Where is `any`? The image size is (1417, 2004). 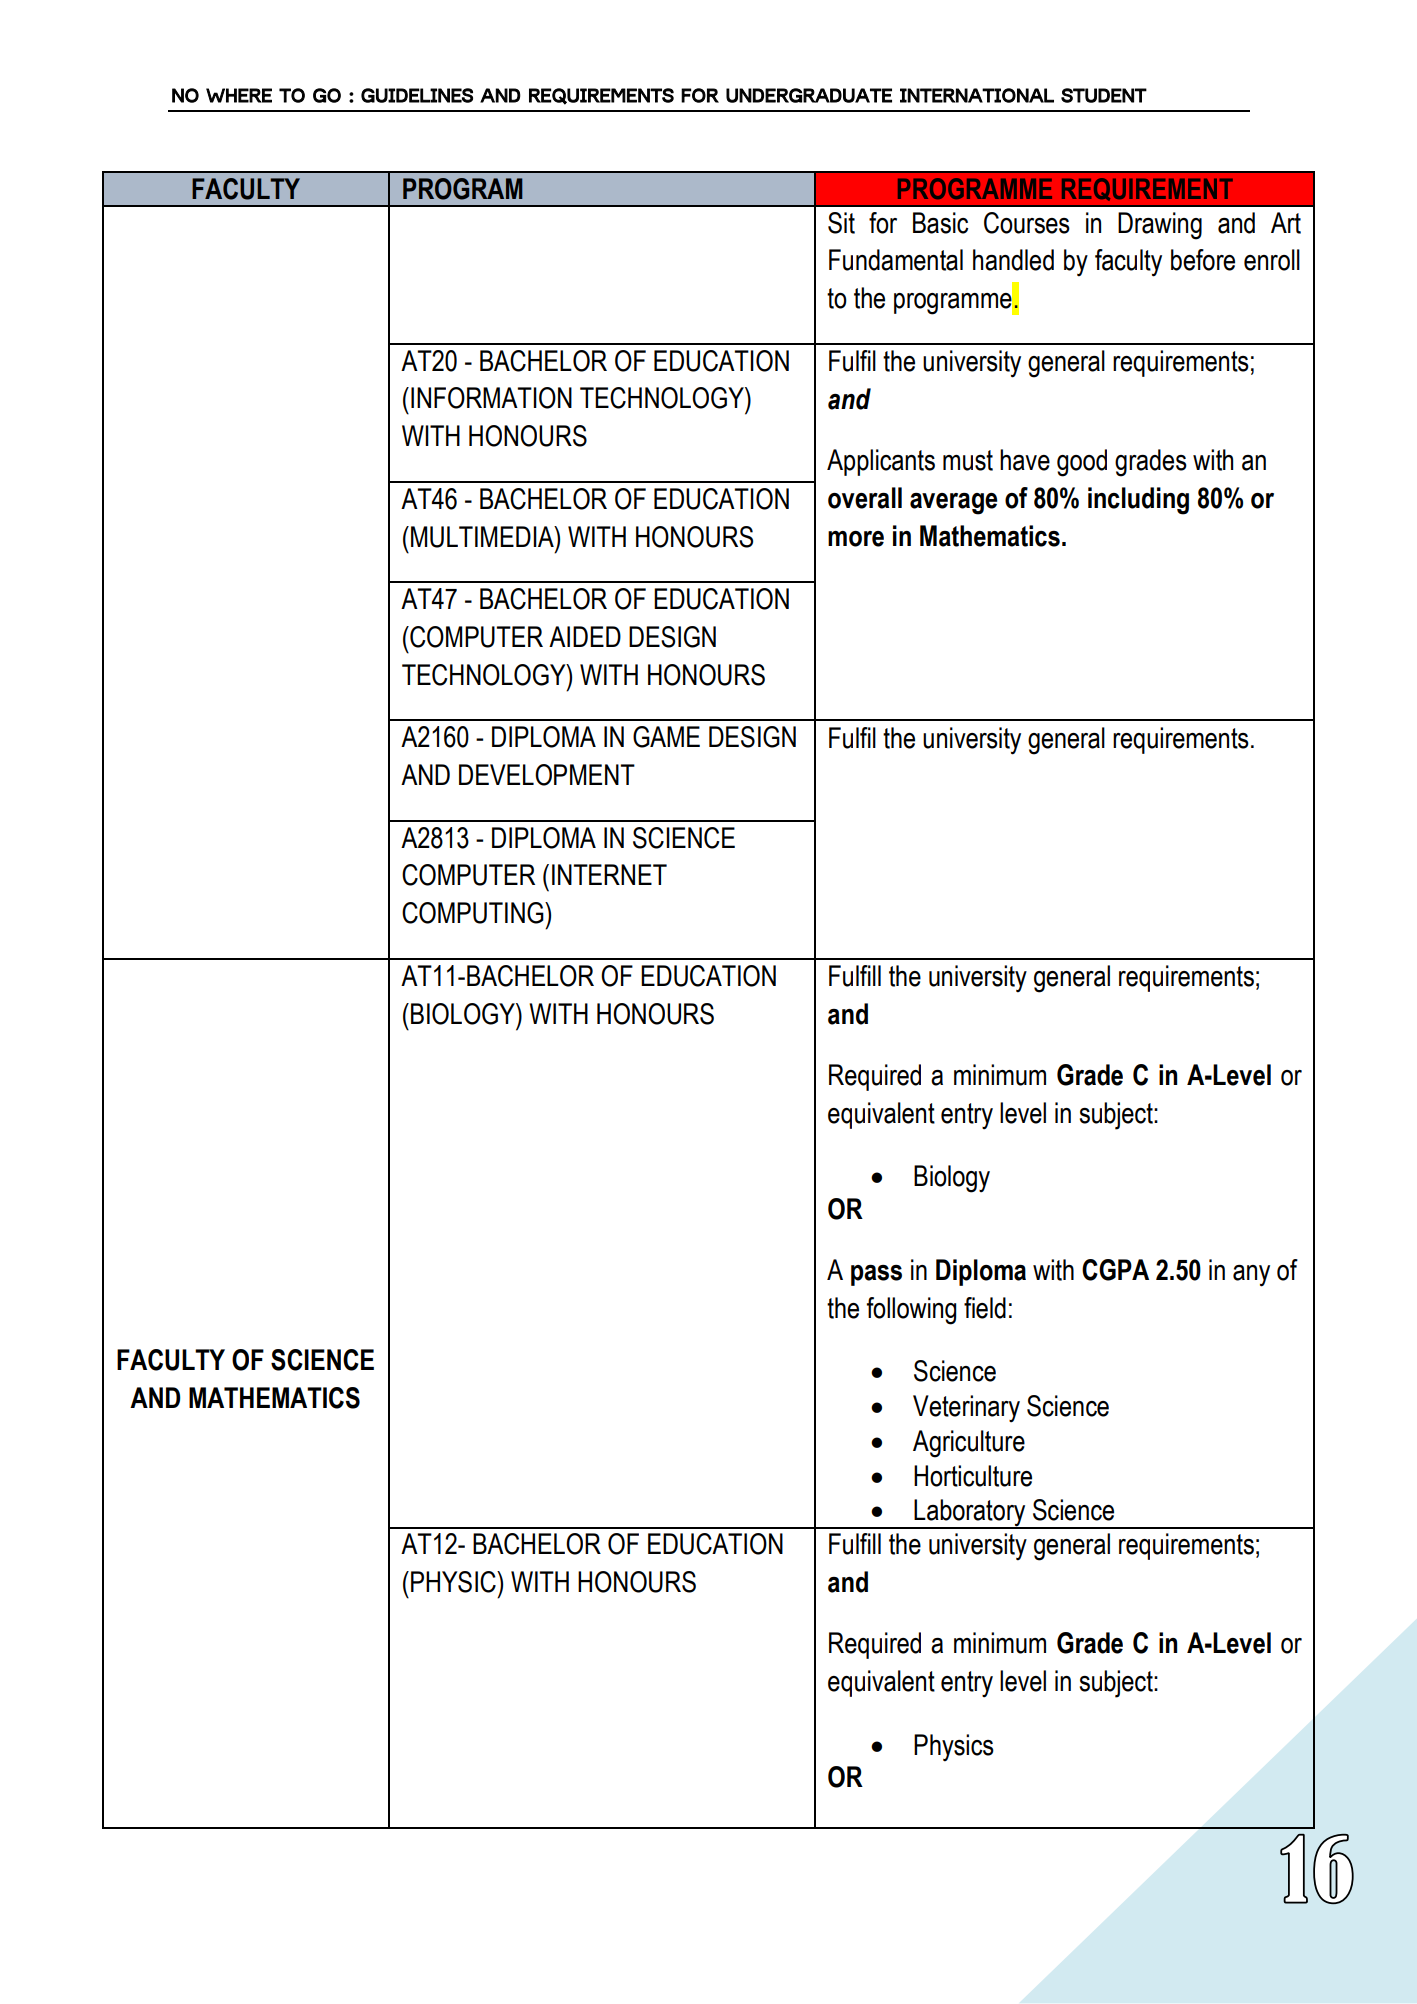
any is located at coordinates (1251, 1276).
